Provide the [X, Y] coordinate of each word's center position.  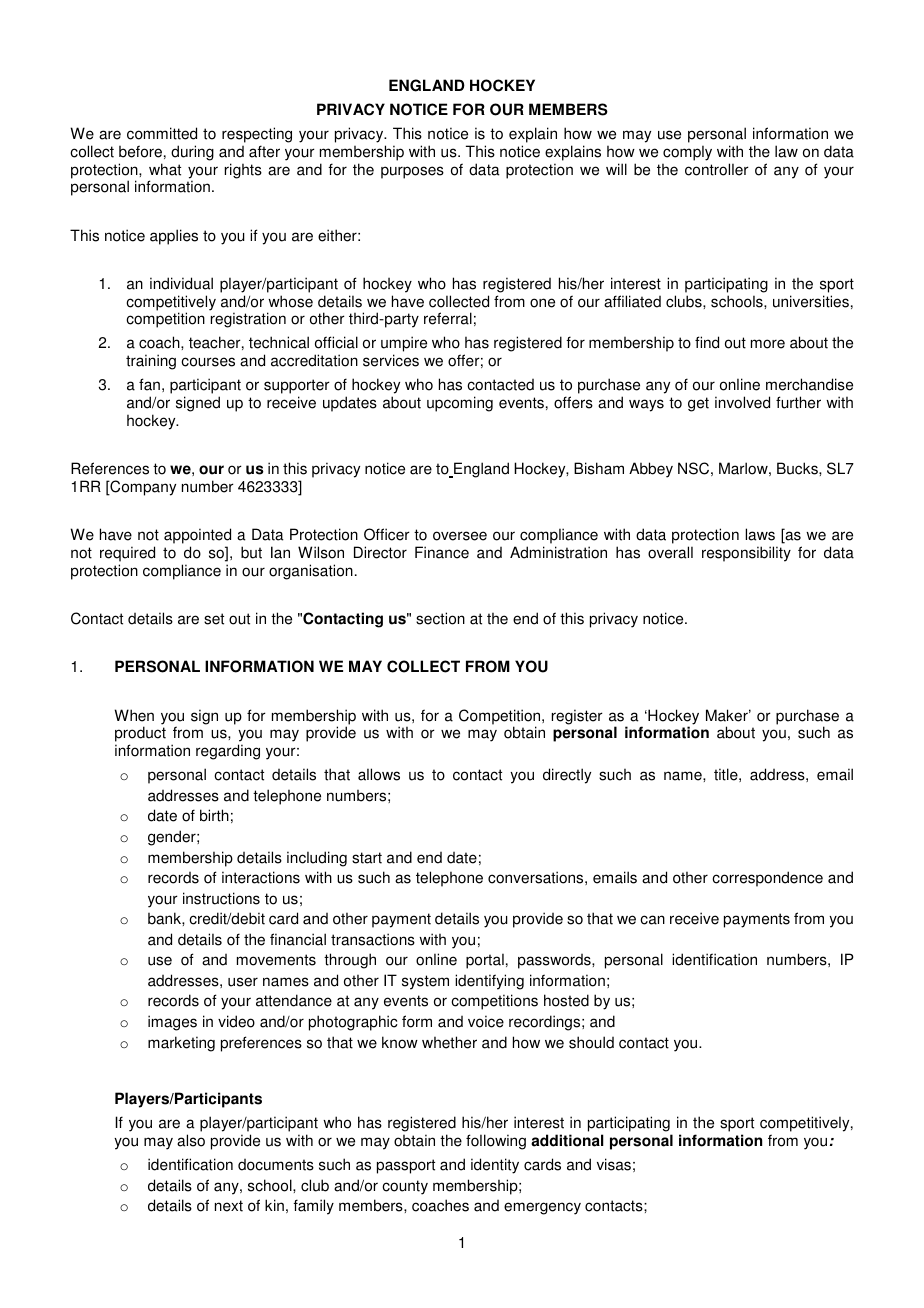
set [214, 619]
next [229, 1206]
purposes [412, 172]
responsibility [746, 554]
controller [717, 169]
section [440, 618]
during [192, 153]
